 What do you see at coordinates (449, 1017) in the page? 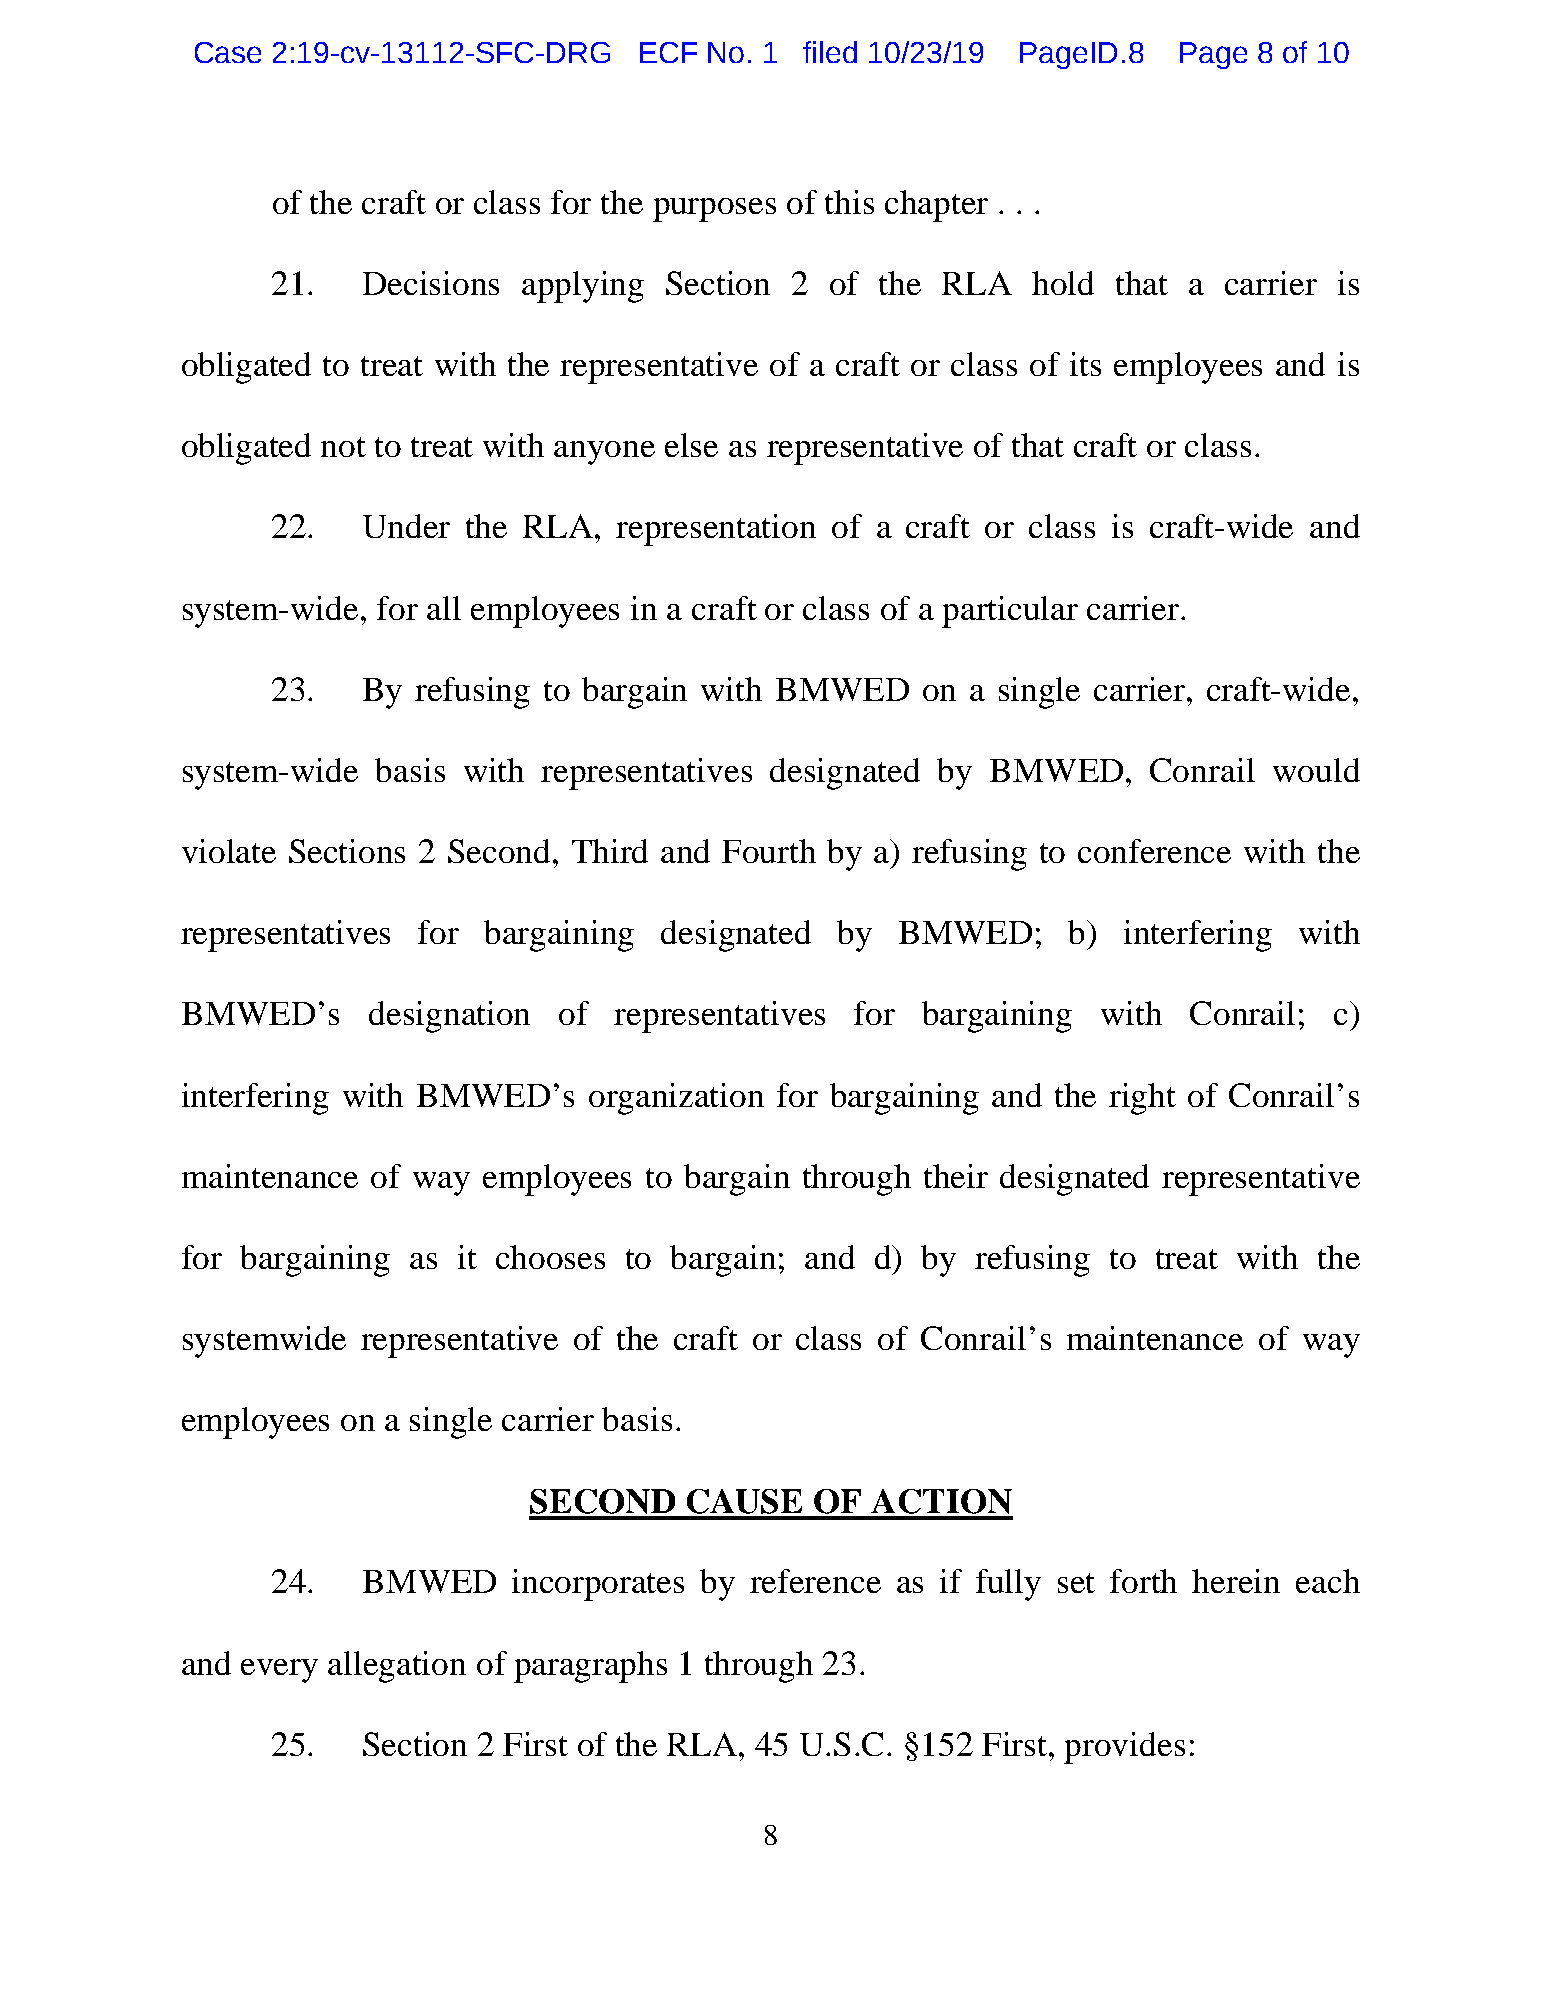
I see `designation` at bounding box center [449, 1017].
